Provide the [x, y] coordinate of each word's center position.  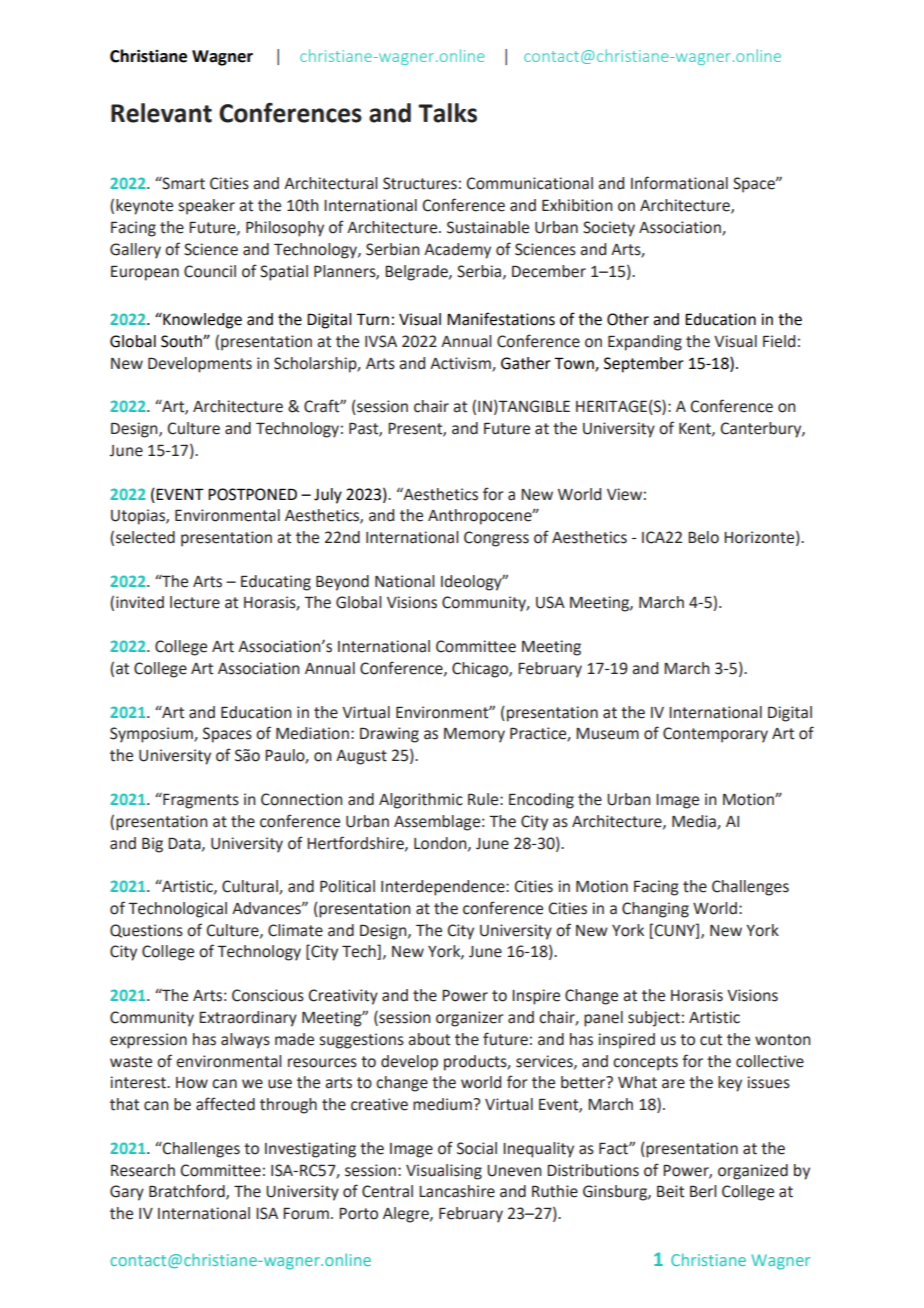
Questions [146, 931]
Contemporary [715, 735]
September [644, 365]
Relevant [161, 113]
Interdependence [444, 888]
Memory [474, 735]
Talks [447, 113]
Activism [461, 364]
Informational [679, 183]
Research [143, 1170]
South [182, 341]
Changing [655, 910]
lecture [195, 602]
